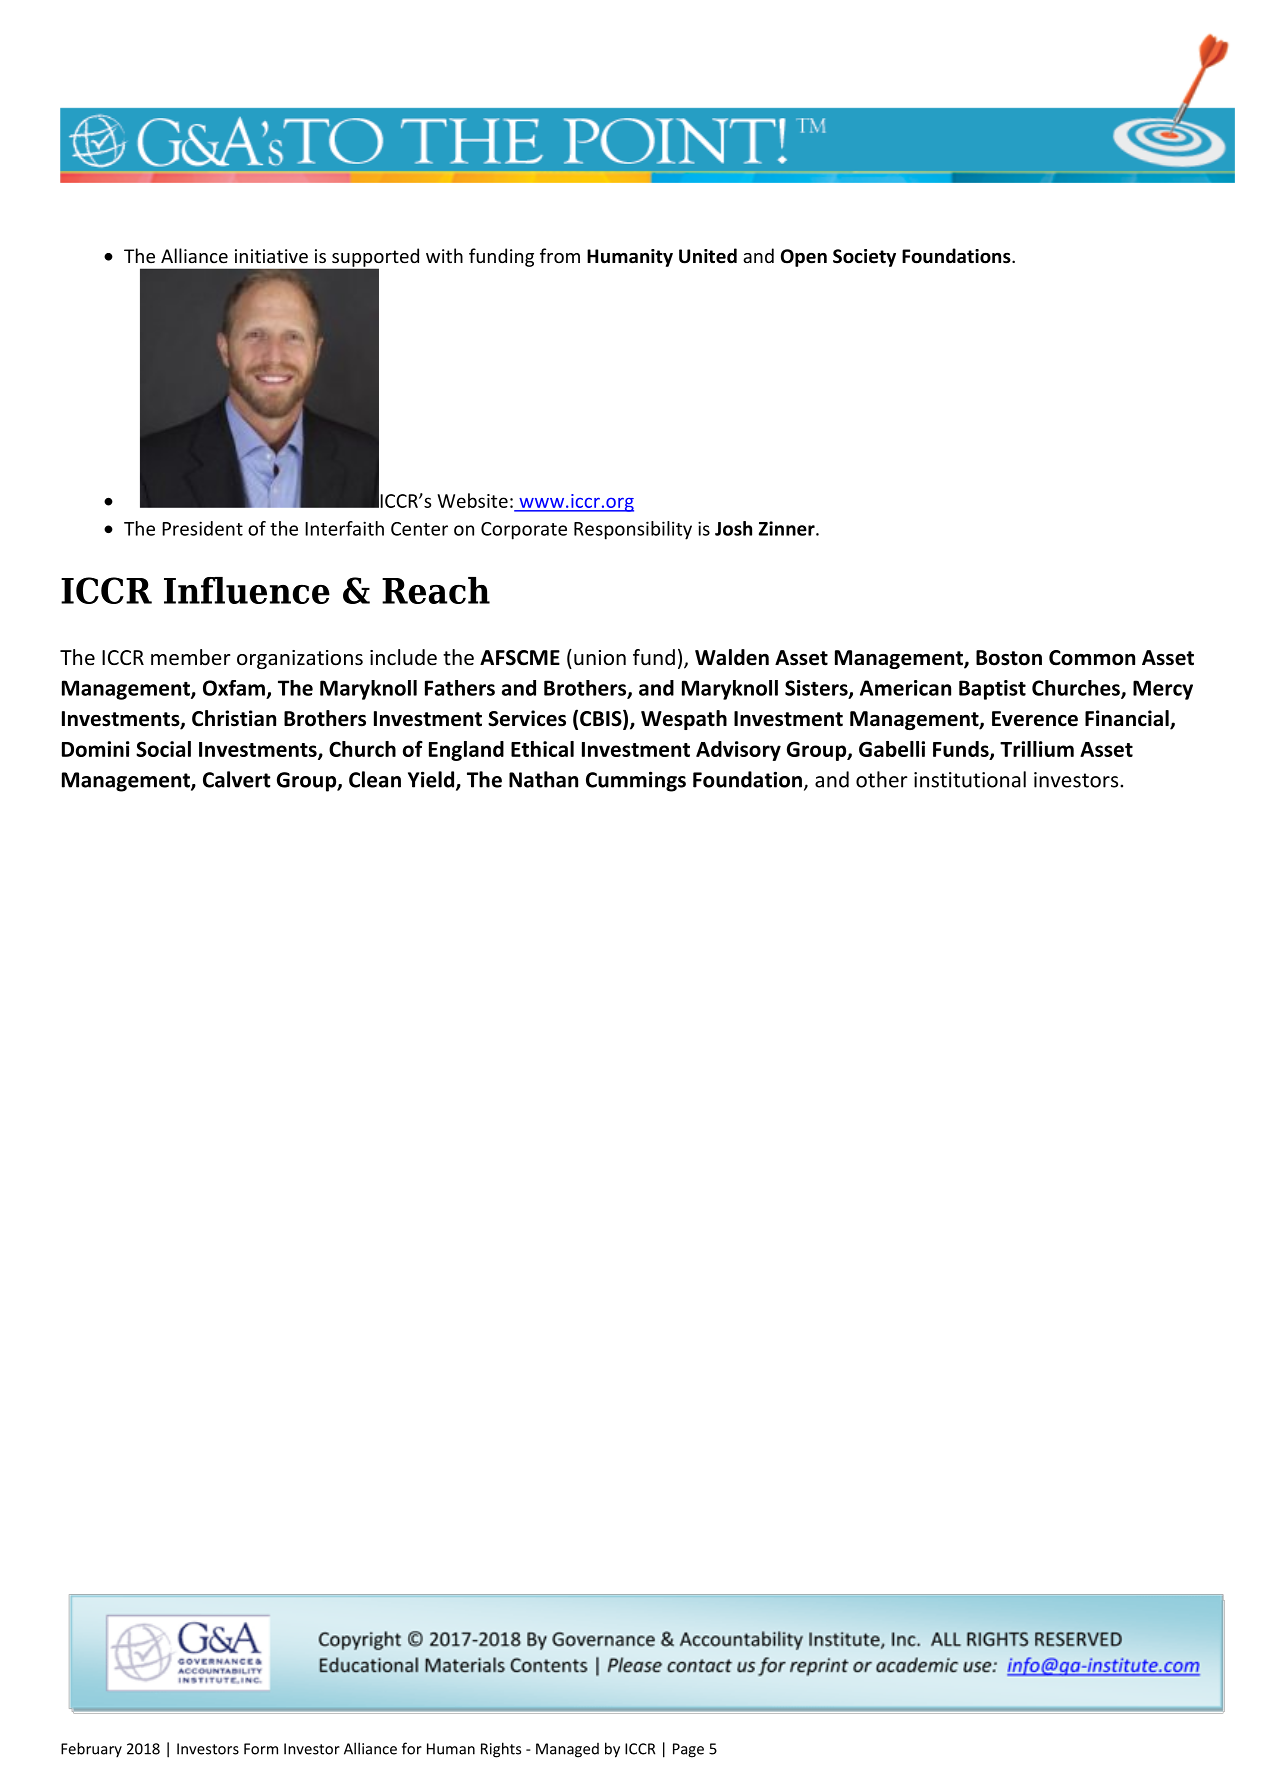 The width and height of the image is (1265, 1789). What do you see at coordinates (543, 779) in the image?
I see `Nathan` at bounding box center [543, 779].
